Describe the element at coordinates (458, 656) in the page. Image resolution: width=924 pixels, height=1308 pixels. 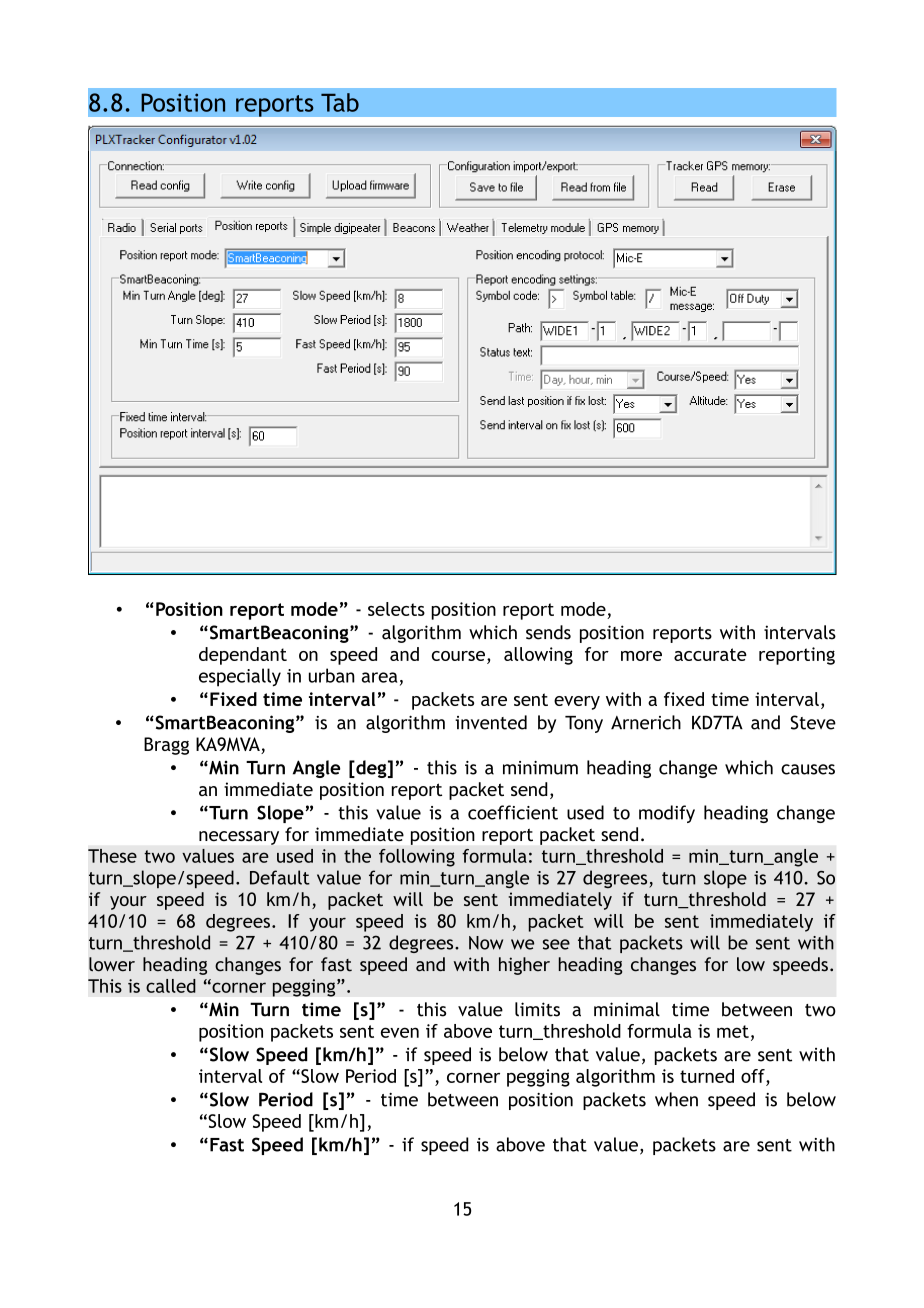
I see `course` at that location.
